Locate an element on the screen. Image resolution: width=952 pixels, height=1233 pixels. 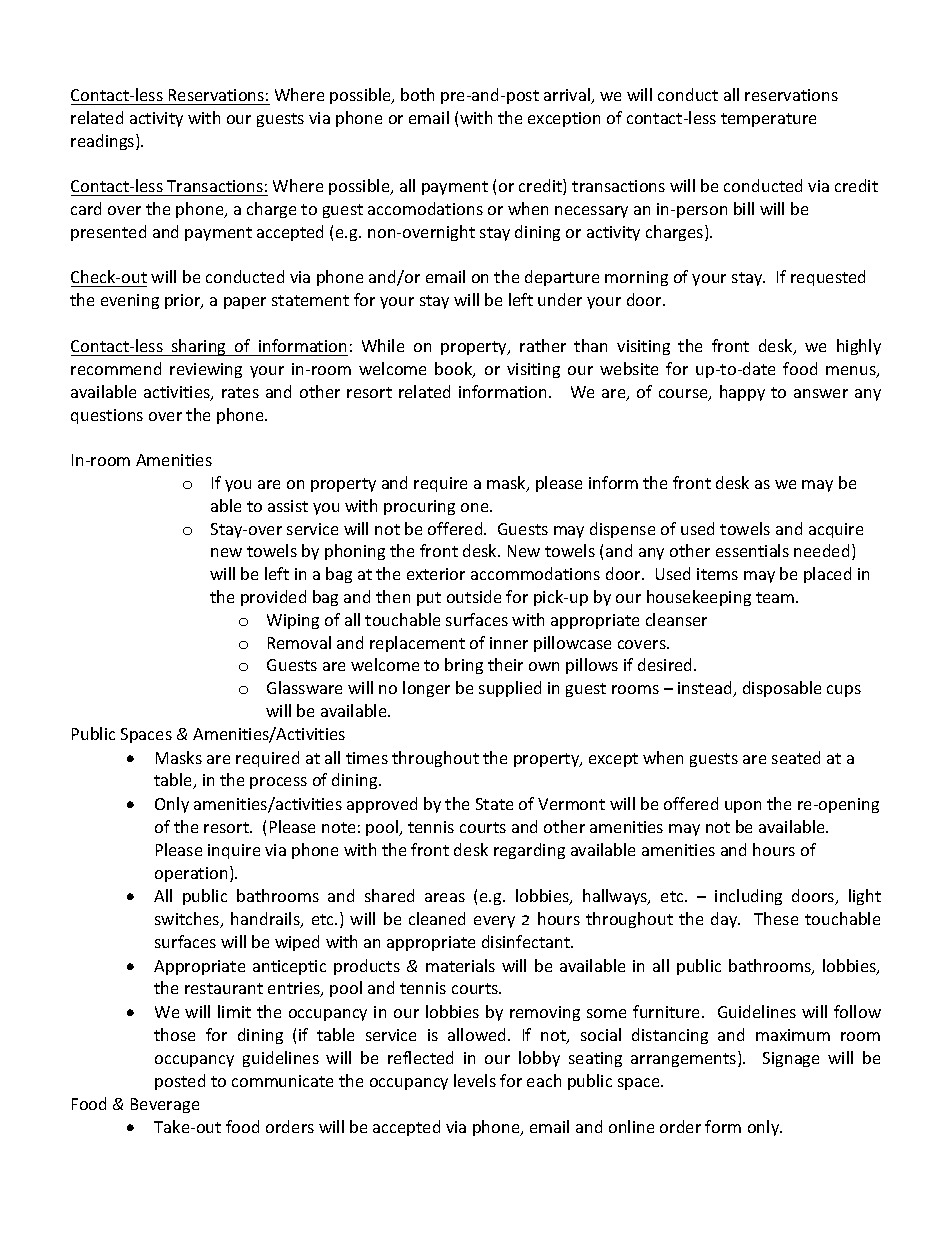
both is located at coordinates (417, 94).
